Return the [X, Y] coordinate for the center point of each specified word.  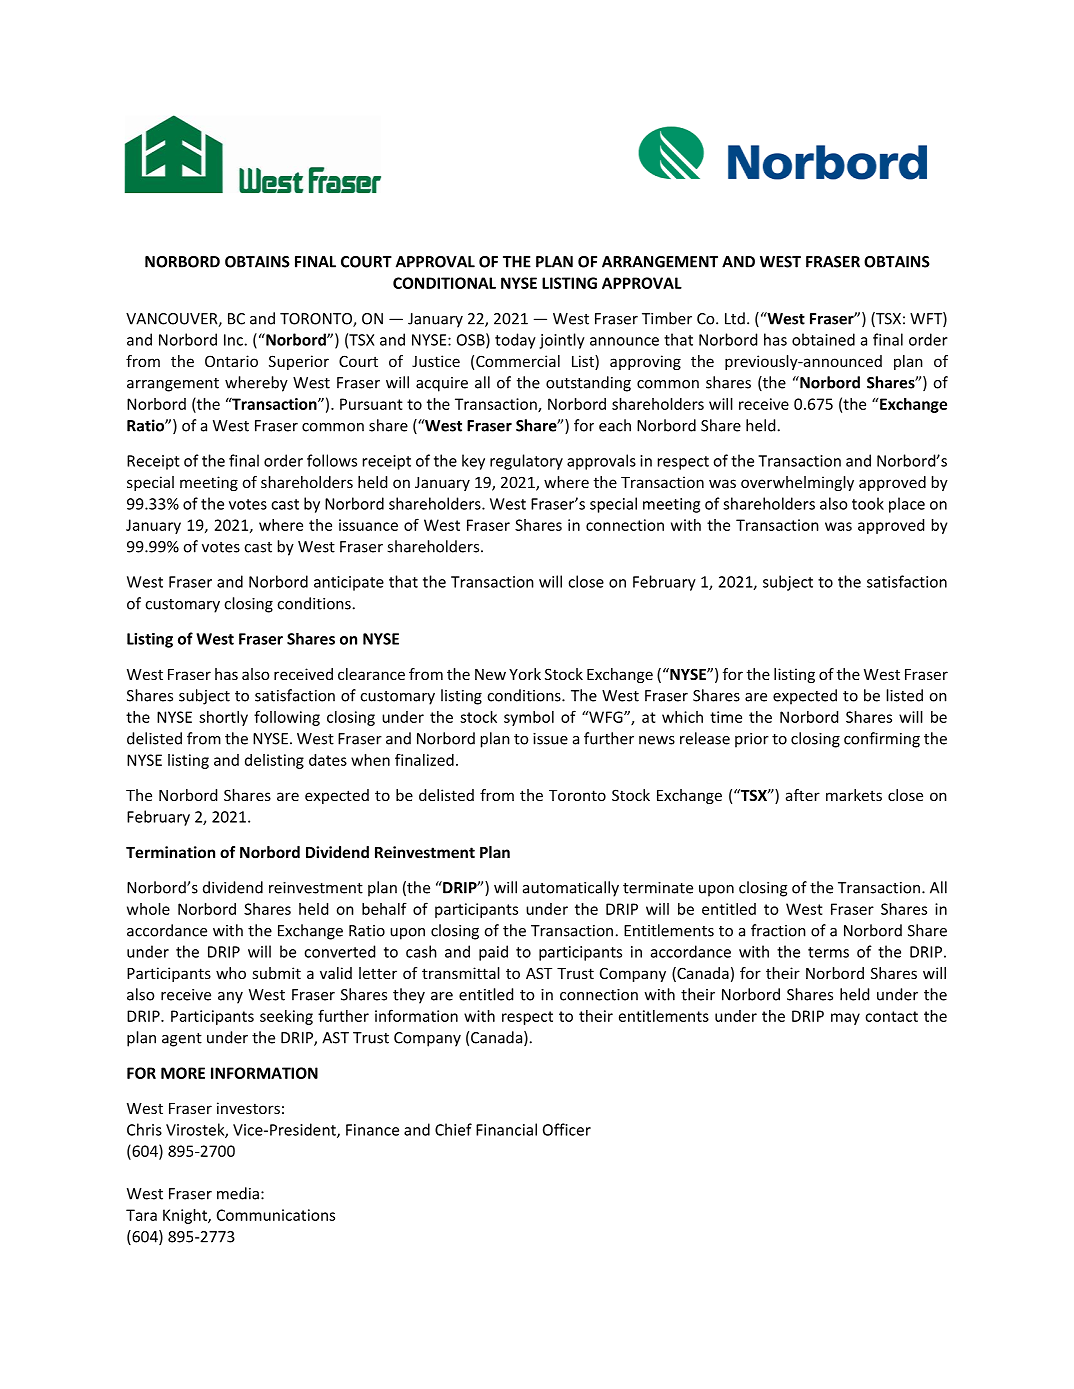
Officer [567, 1129]
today [515, 341]
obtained [823, 339]
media [238, 1193]
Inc [233, 340]
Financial [506, 1129]
